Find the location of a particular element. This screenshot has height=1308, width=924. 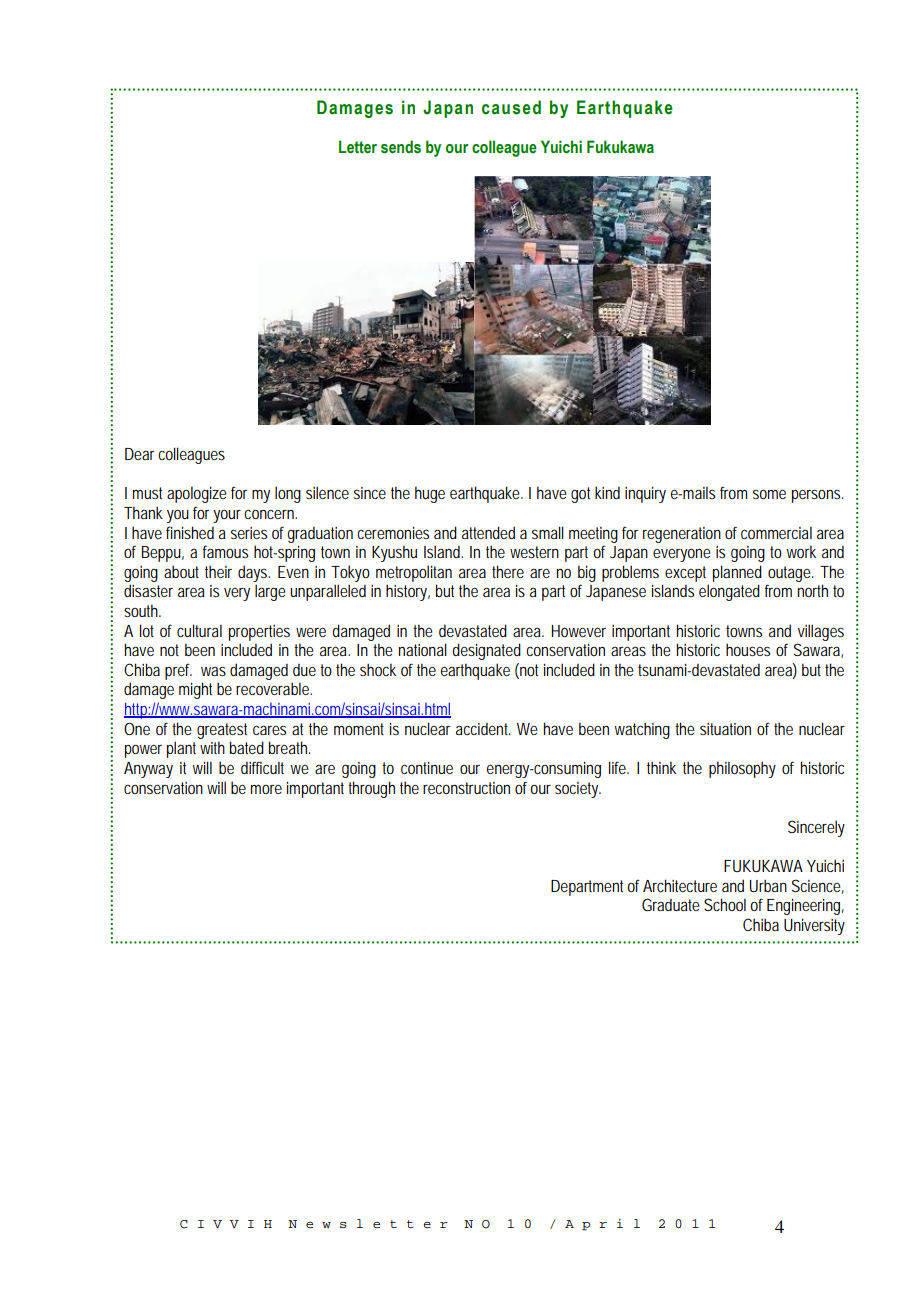

caused is located at coordinates (511, 107).
